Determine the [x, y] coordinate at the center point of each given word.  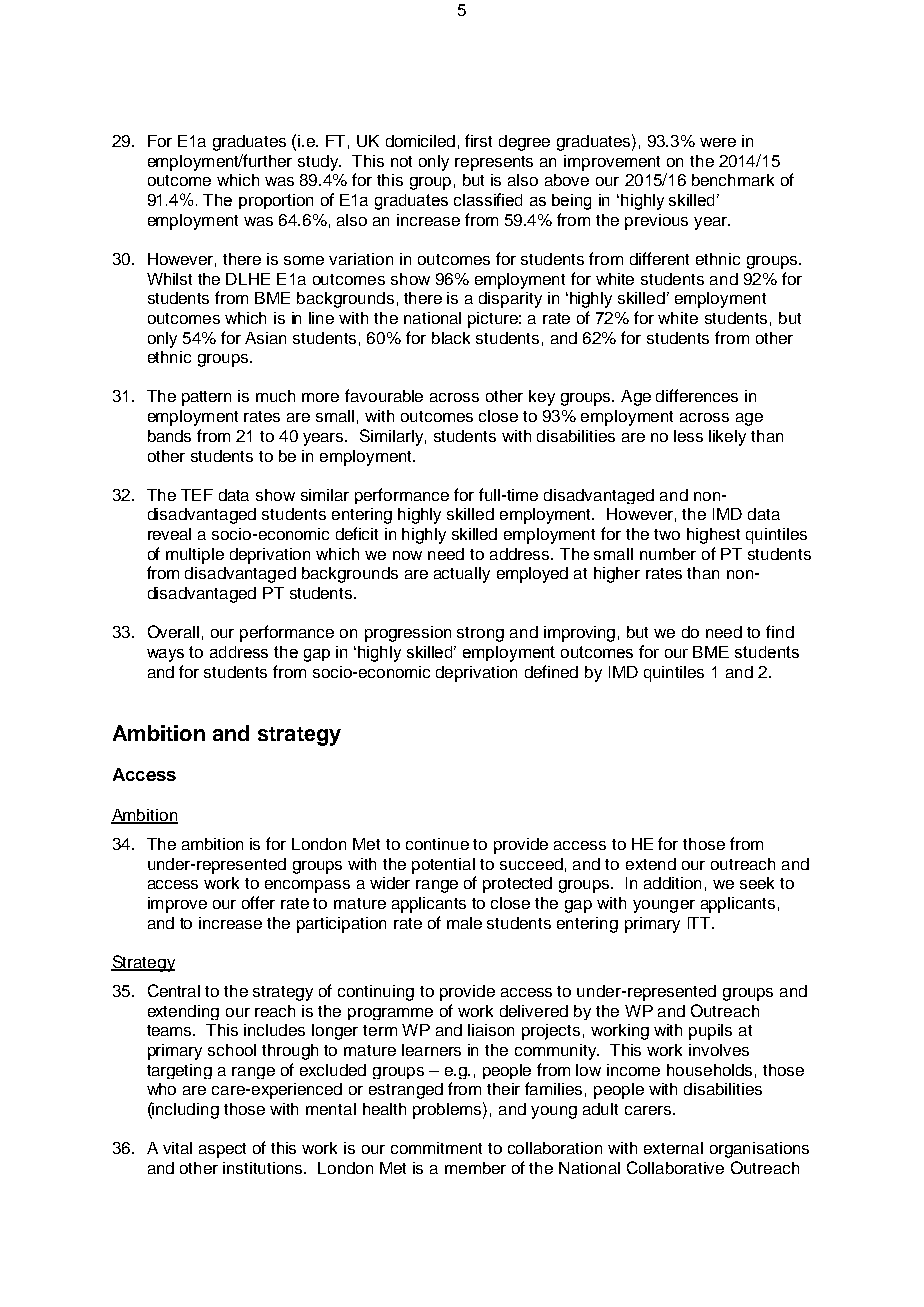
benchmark [733, 180]
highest [713, 536]
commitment [436, 1148]
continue [437, 844]
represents [494, 163]
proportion [276, 201]
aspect [222, 1150]
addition [672, 883]
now [407, 555]
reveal [169, 534]
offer [258, 902]
